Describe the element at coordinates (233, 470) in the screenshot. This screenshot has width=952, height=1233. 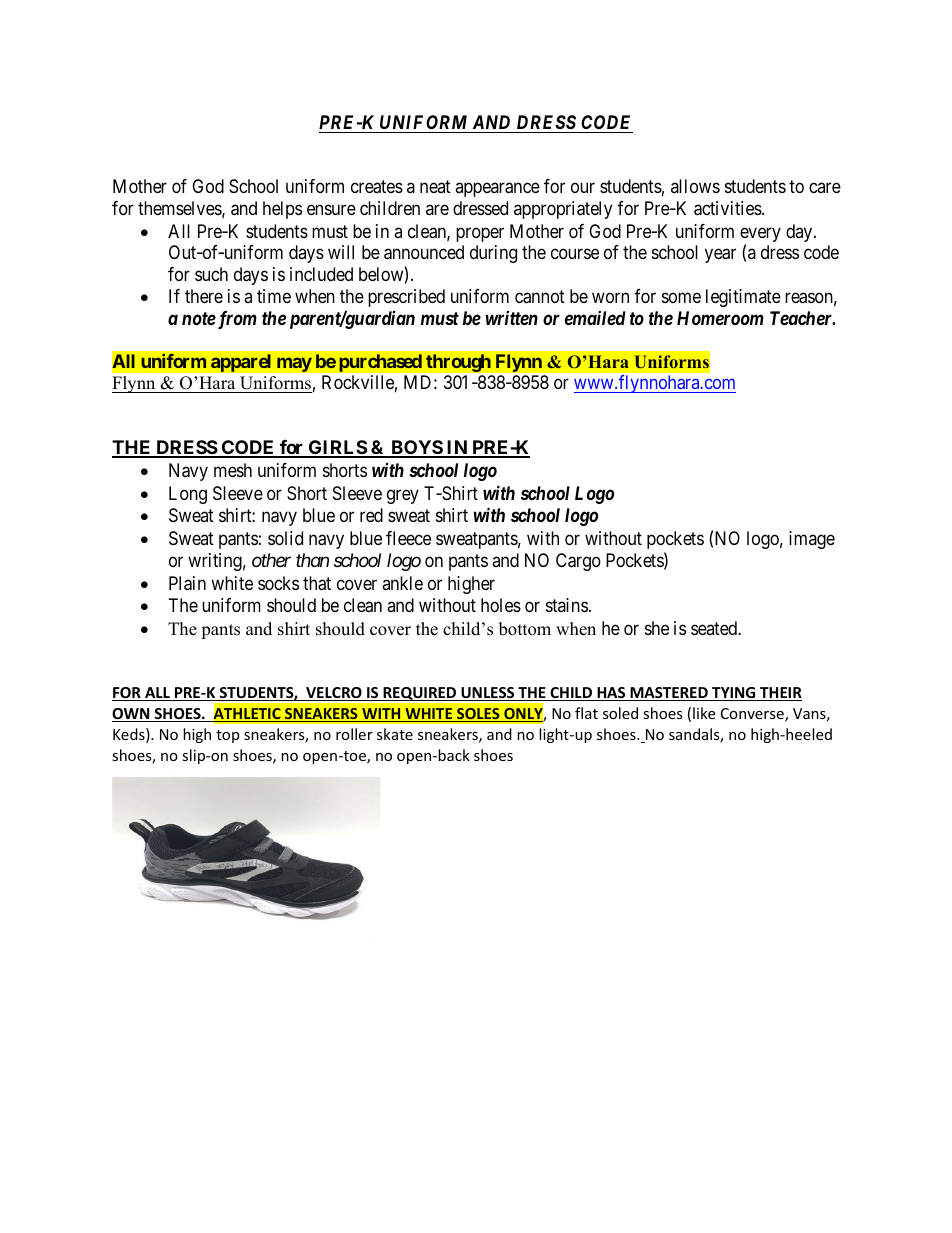
I see `mesh` at that location.
